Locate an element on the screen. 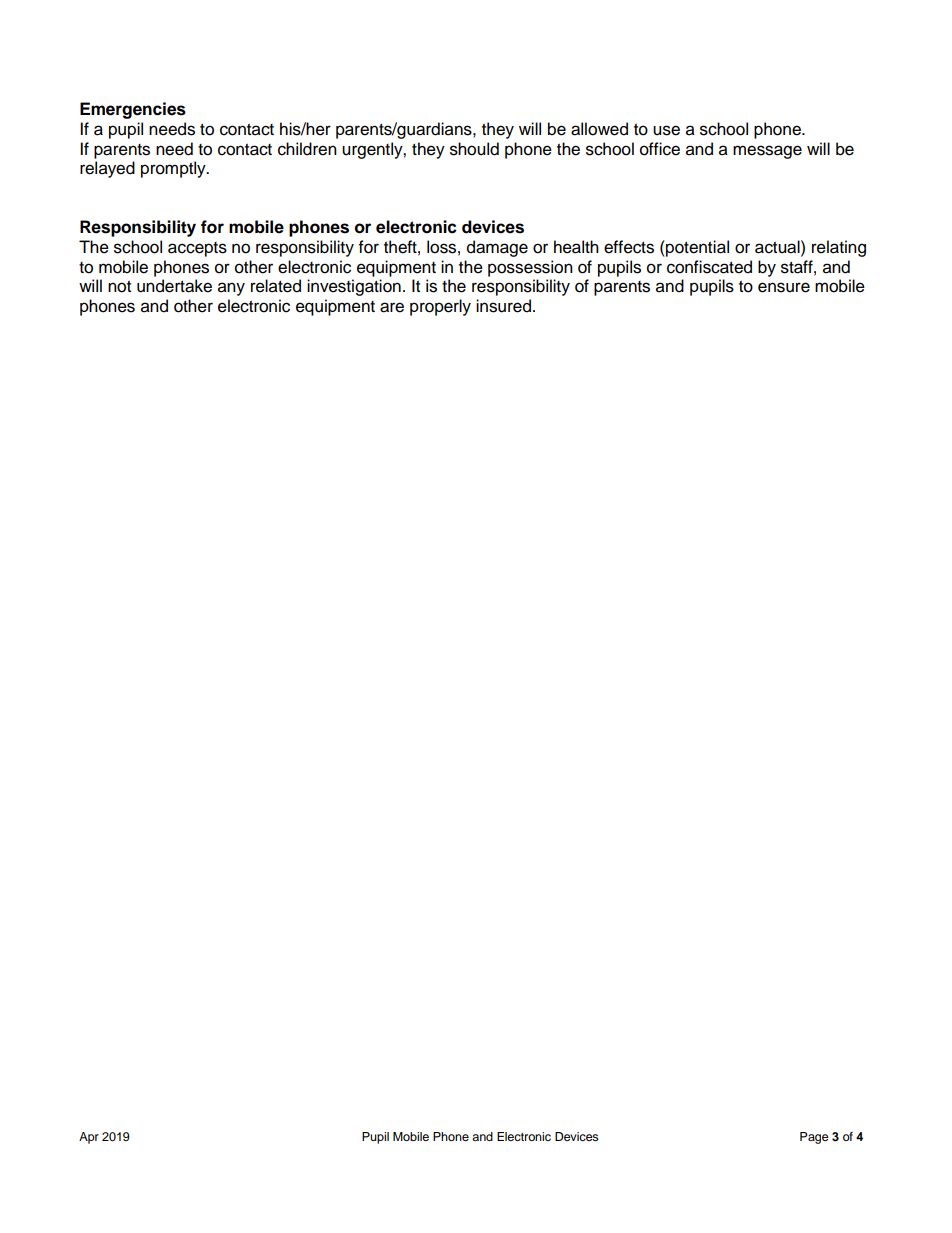 This screenshot has width=952, height=1233. any is located at coordinates (231, 289).
